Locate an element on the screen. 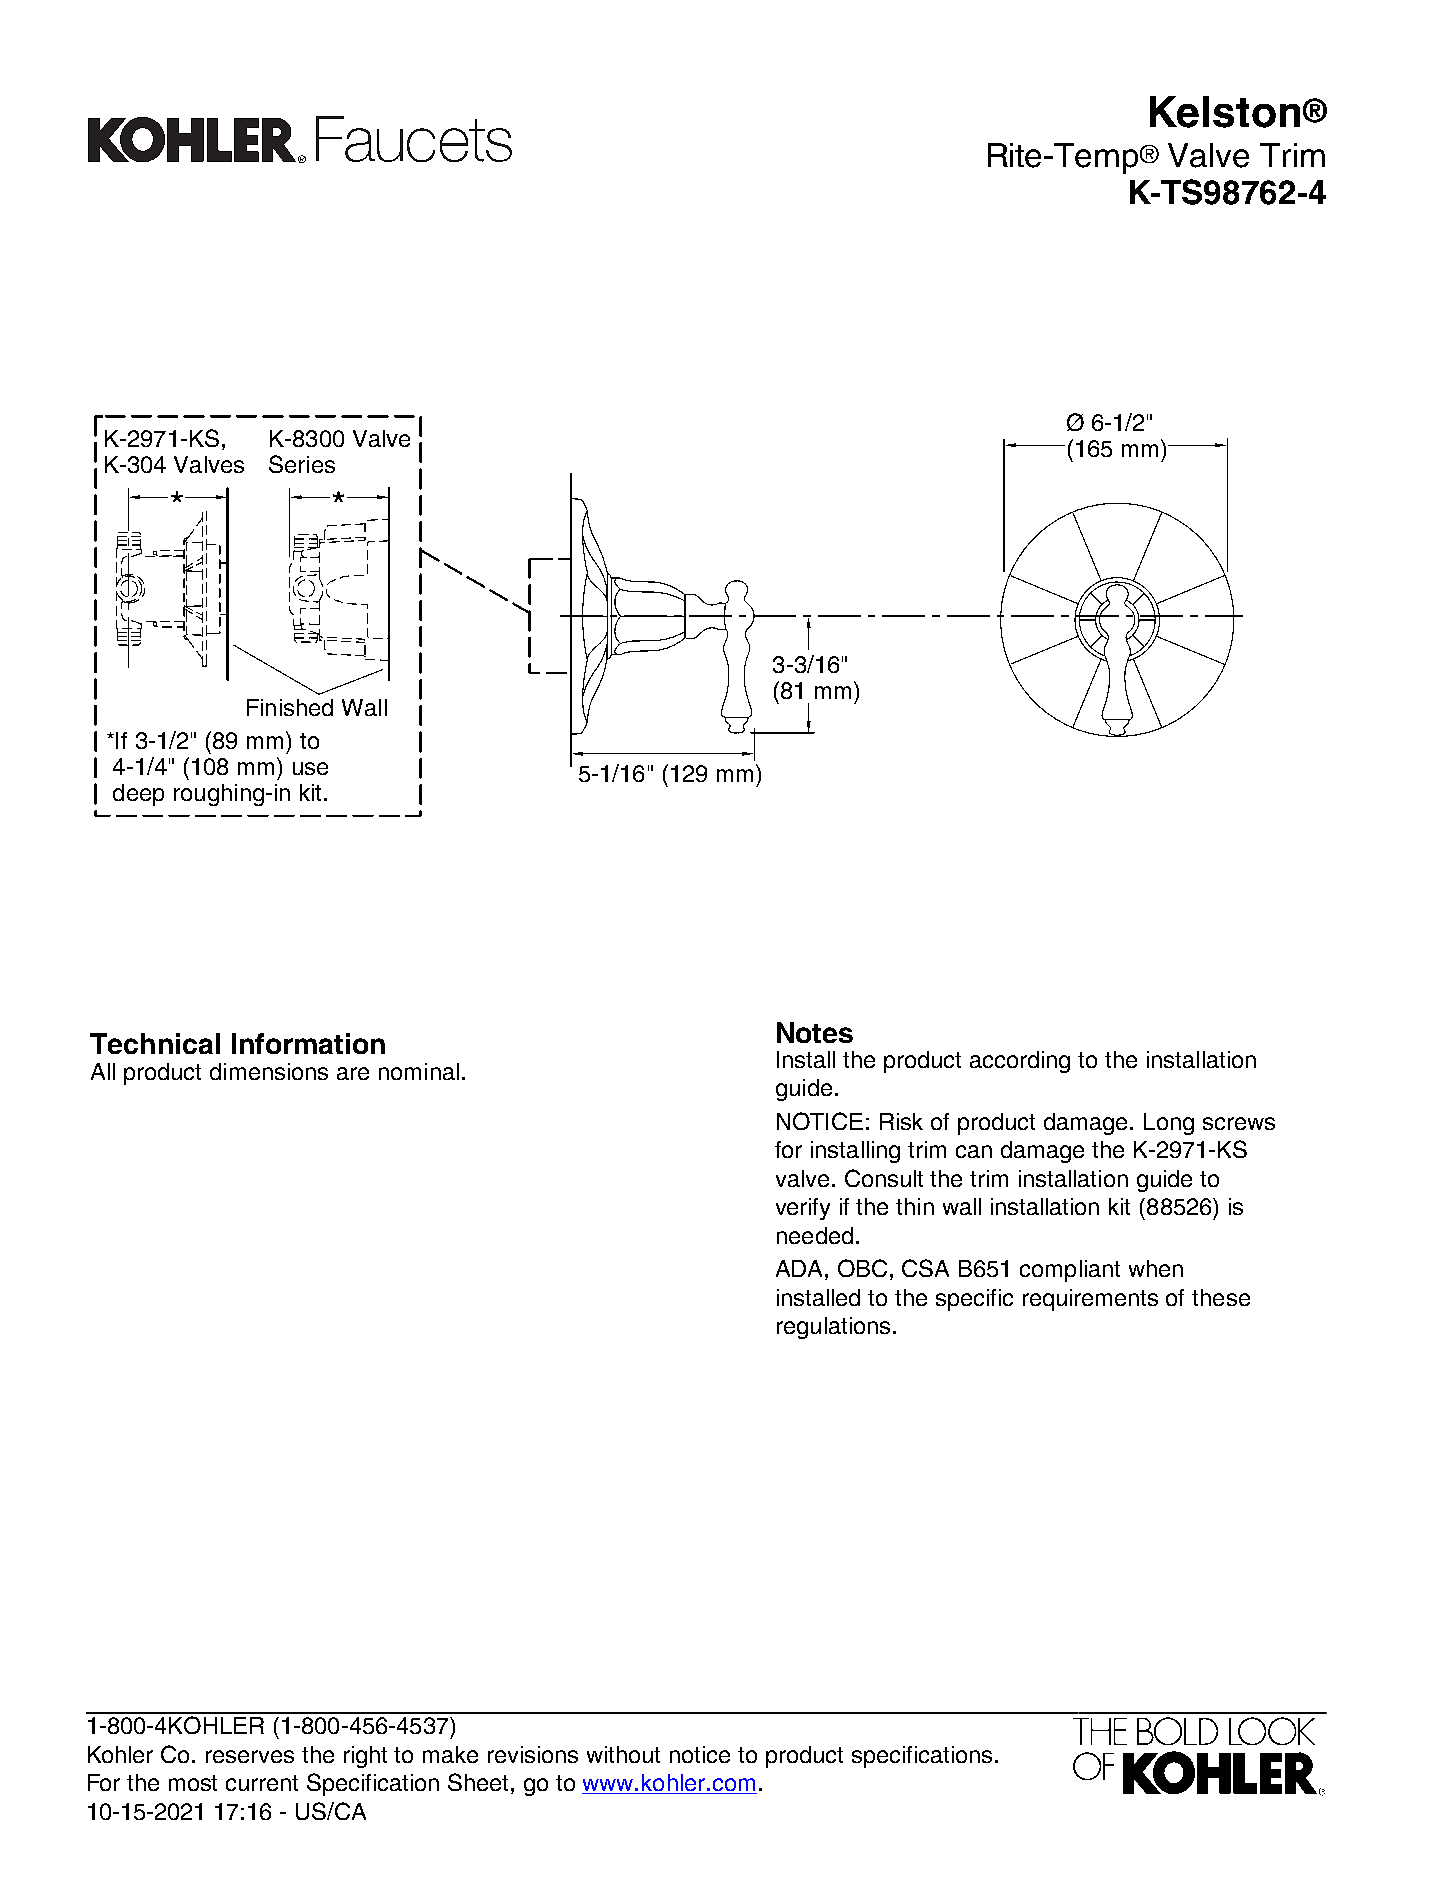 This screenshot has height=1884, width=1455. regulations is located at coordinates (833, 1328).
